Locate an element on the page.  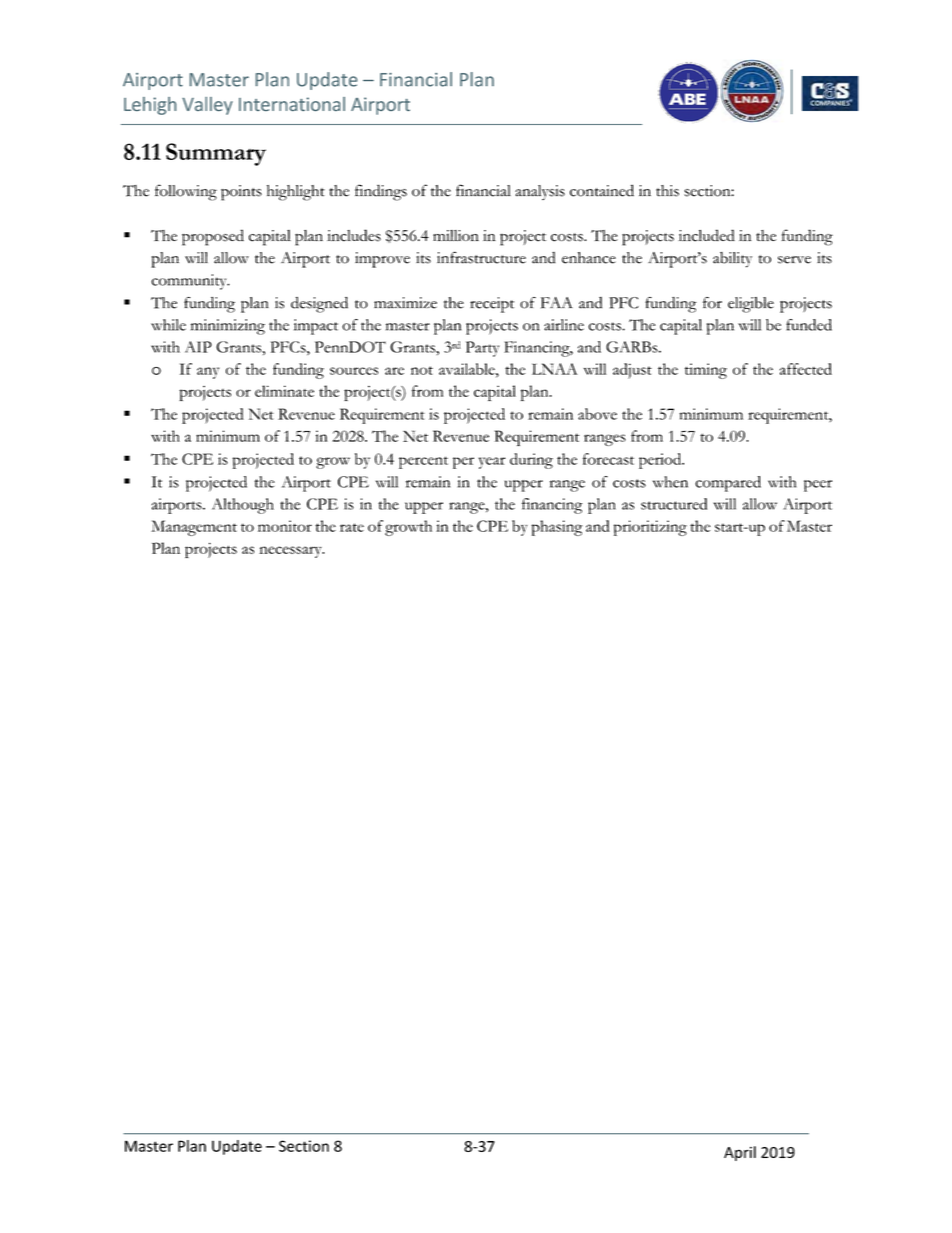
Summary is located at coordinates (216, 154).
